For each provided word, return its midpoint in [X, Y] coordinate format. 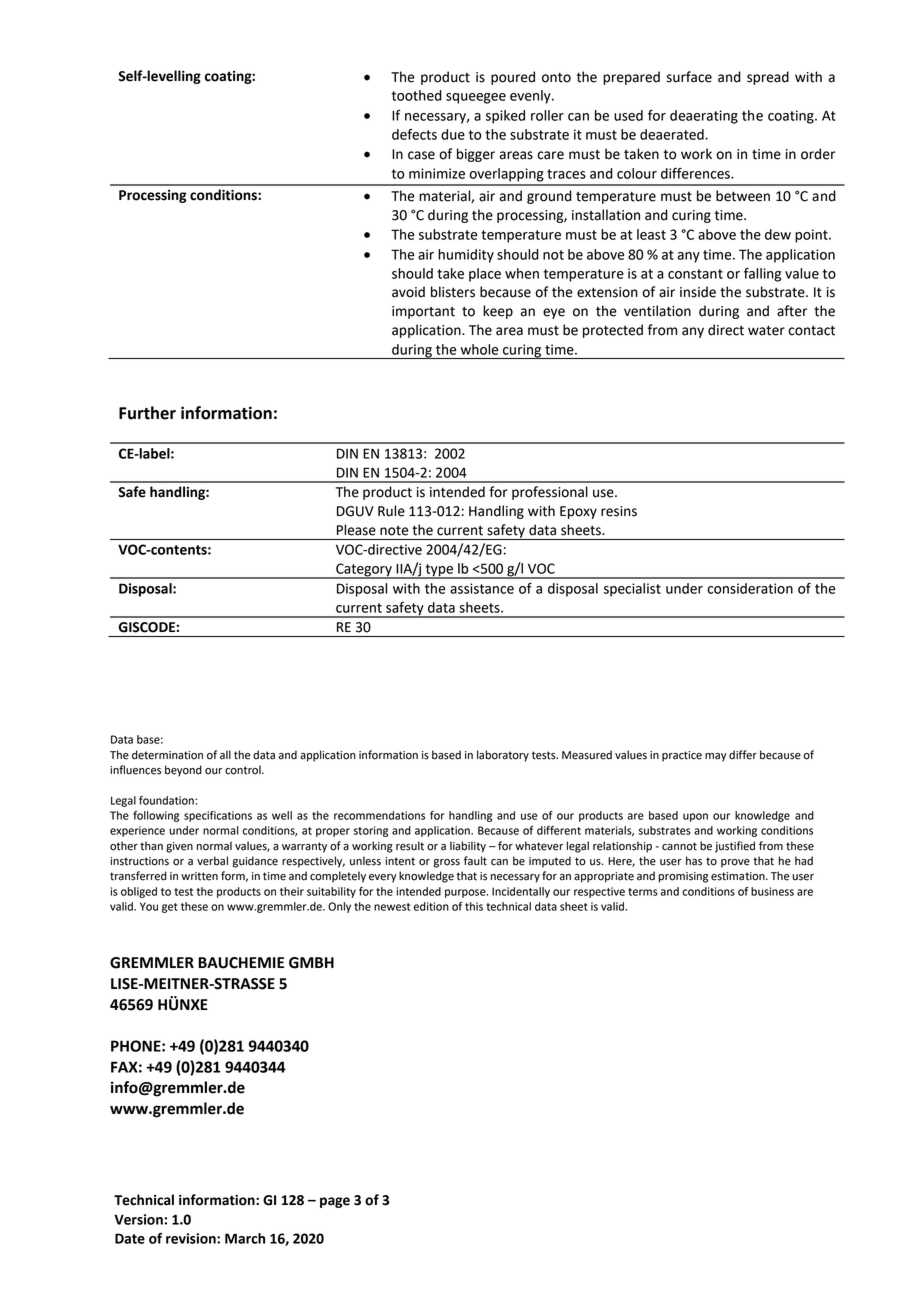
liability [468, 847]
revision [192, 1238]
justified [735, 847]
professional [550, 493]
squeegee [476, 98]
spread [768, 78]
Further [147, 413]
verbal [212, 861]
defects [414, 134]
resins [619, 511]
